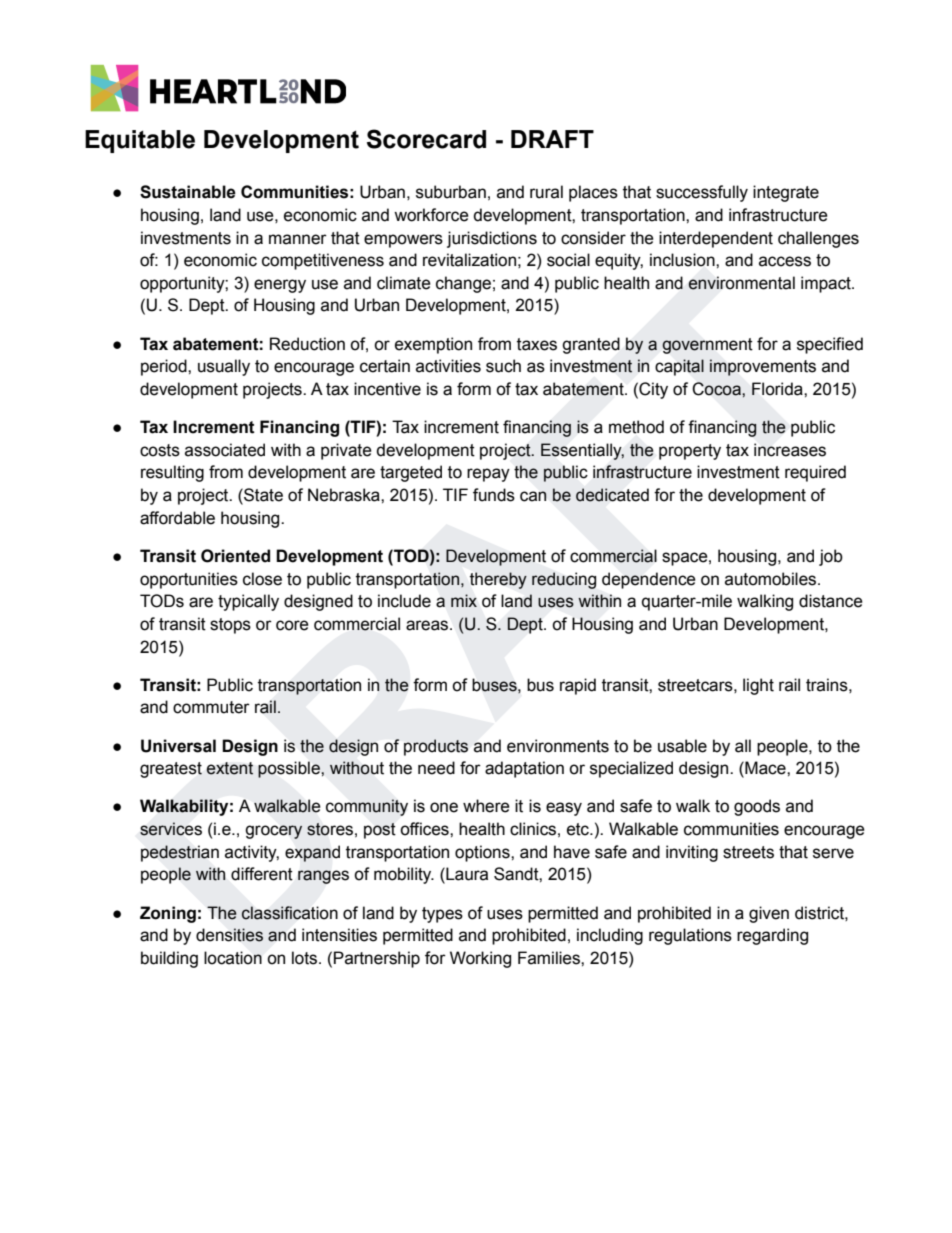 This screenshot has height=1233, width=952. Describe the element at coordinates (188, 192) in the screenshot. I see `Sustainable` at that location.
